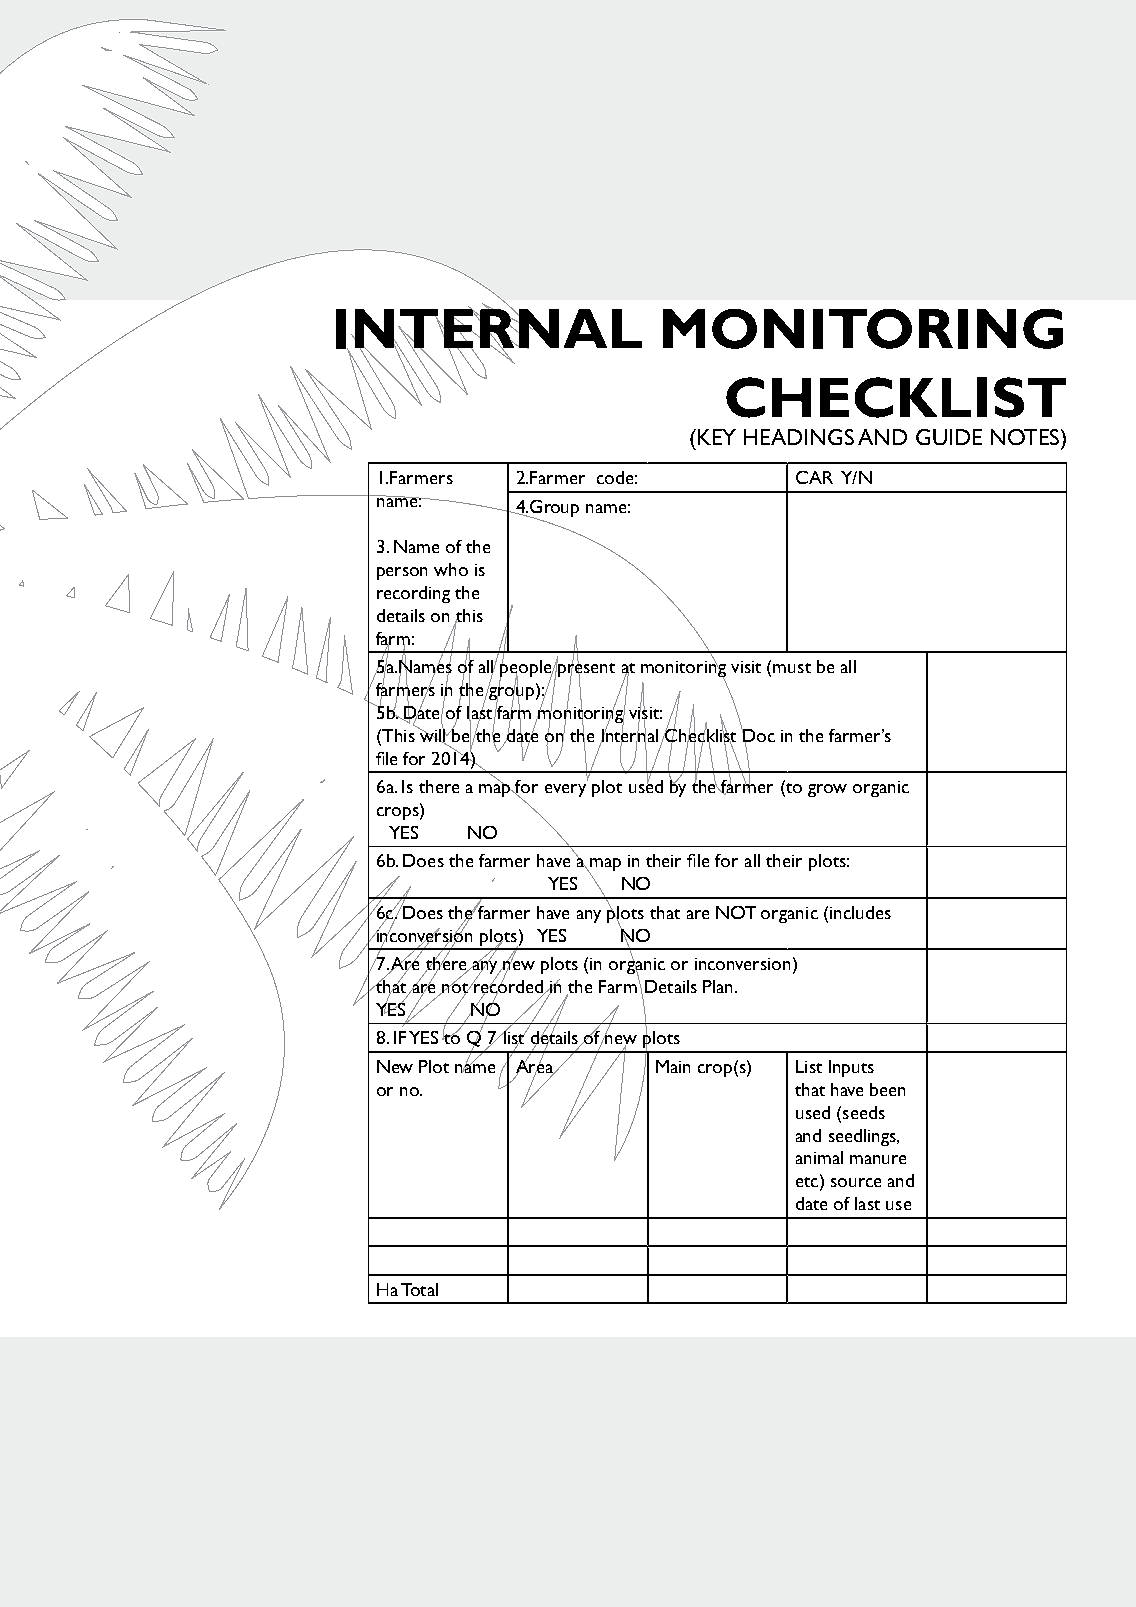  What do you see at coordinates (792, 668) in the image?
I see `must` at bounding box center [792, 668].
